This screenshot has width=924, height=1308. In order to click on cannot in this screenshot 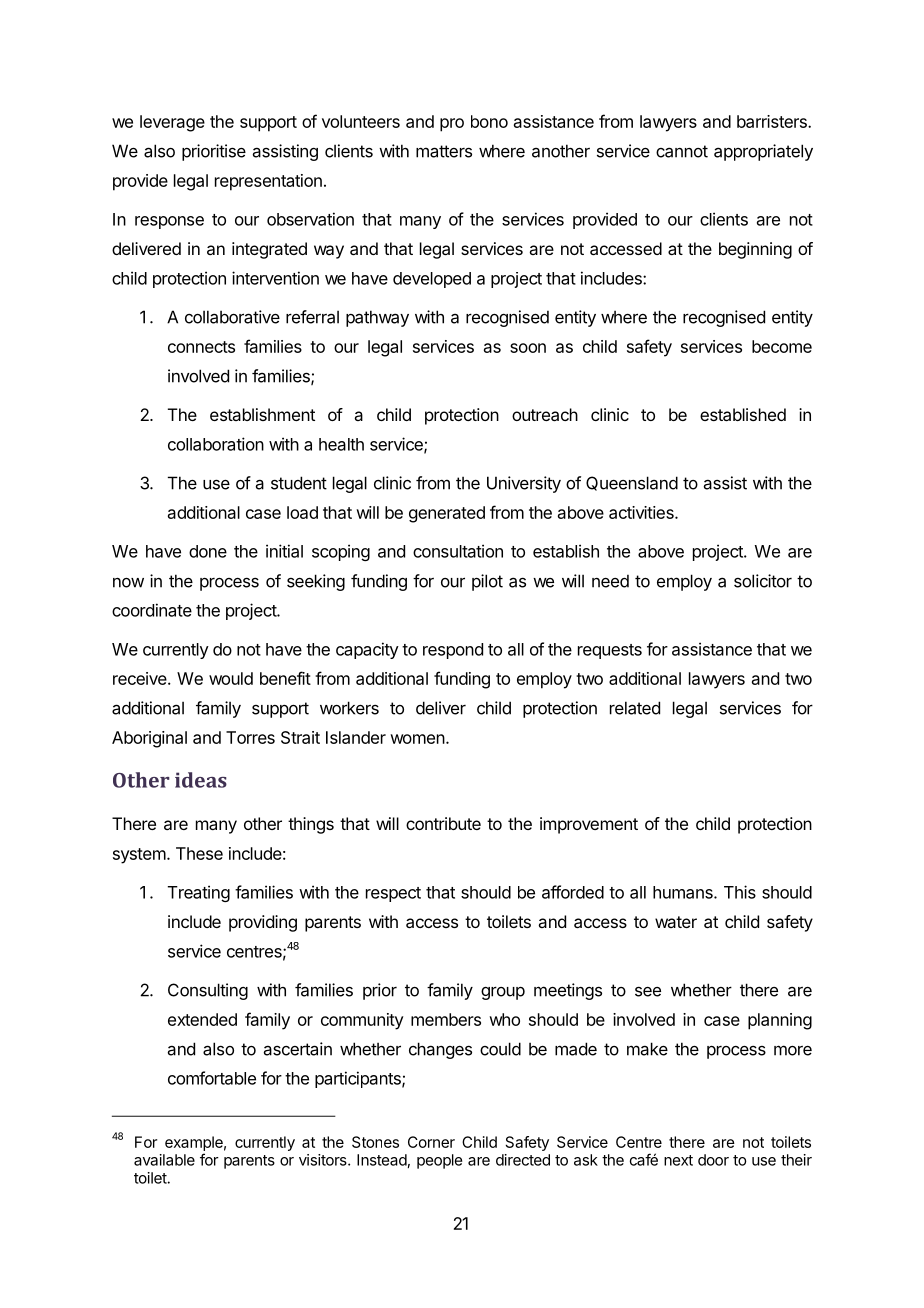, I will do `click(682, 151)`.
